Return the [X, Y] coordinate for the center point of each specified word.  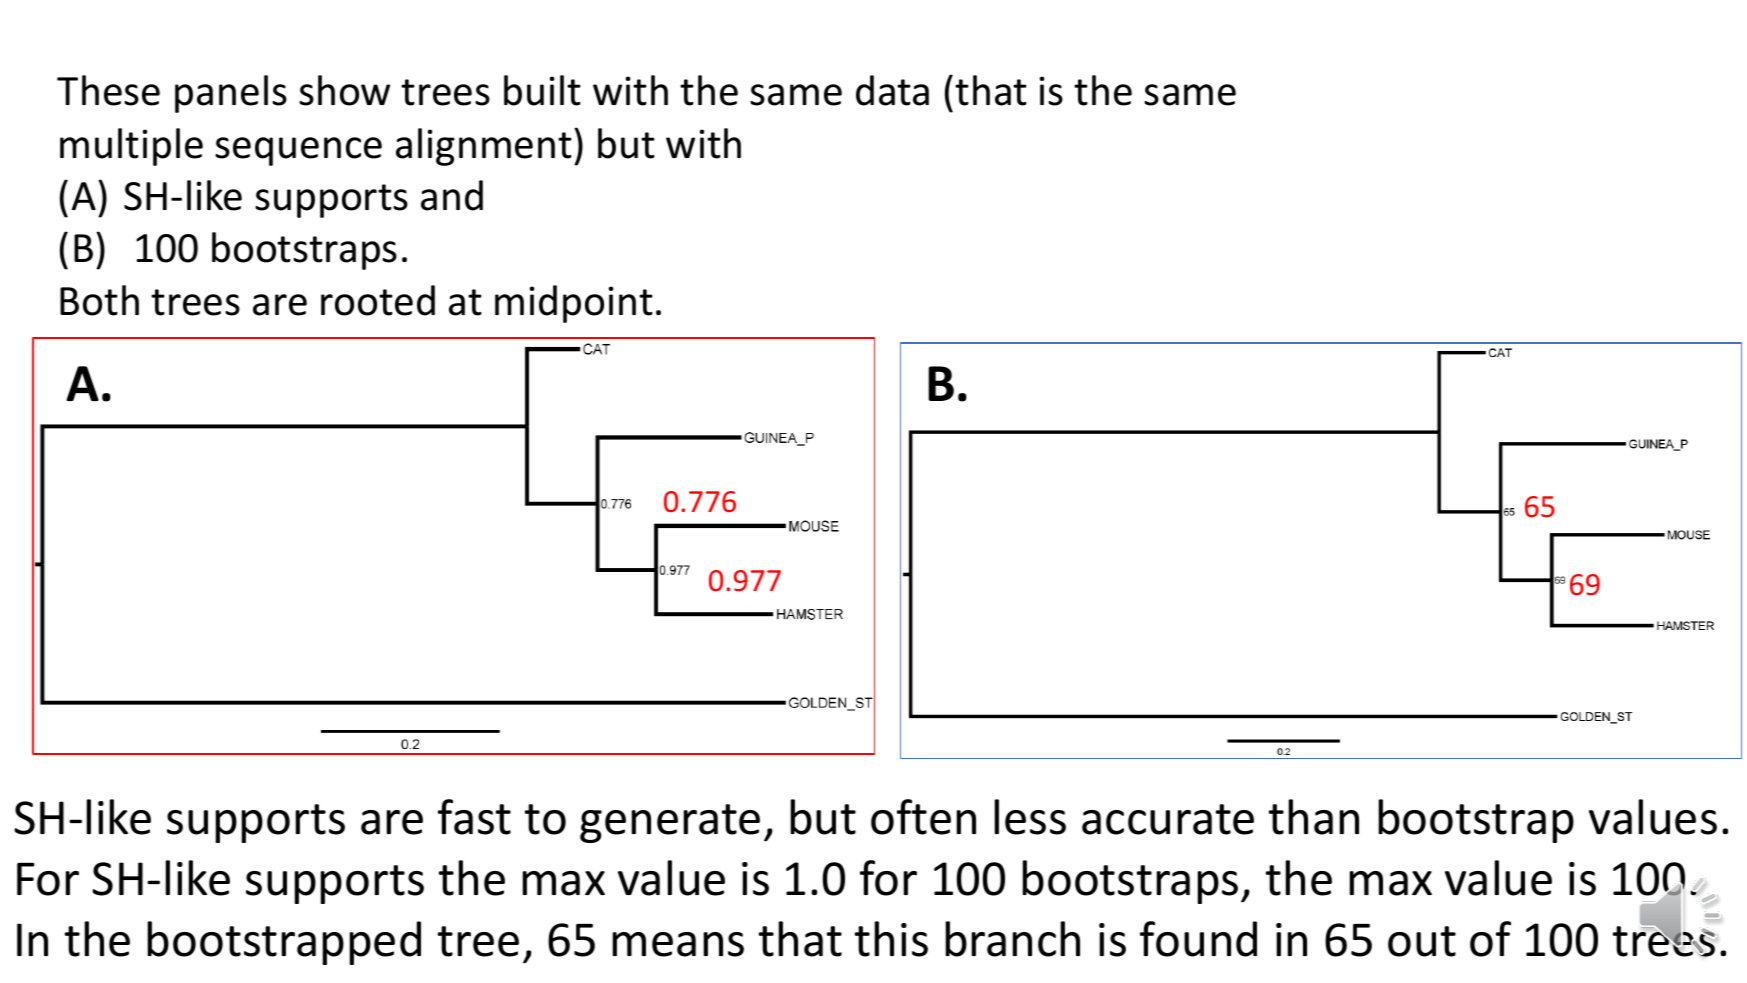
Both [99, 300]
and [452, 195]
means [678, 944]
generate [670, 823]
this [891, 939]
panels [231, 94]
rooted [378, 300]
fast [474, 817]
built [542, 90]
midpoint [574, 304]
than [1314, 817]
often [923, 817]
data [892, 90]
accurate [1168, 819]
